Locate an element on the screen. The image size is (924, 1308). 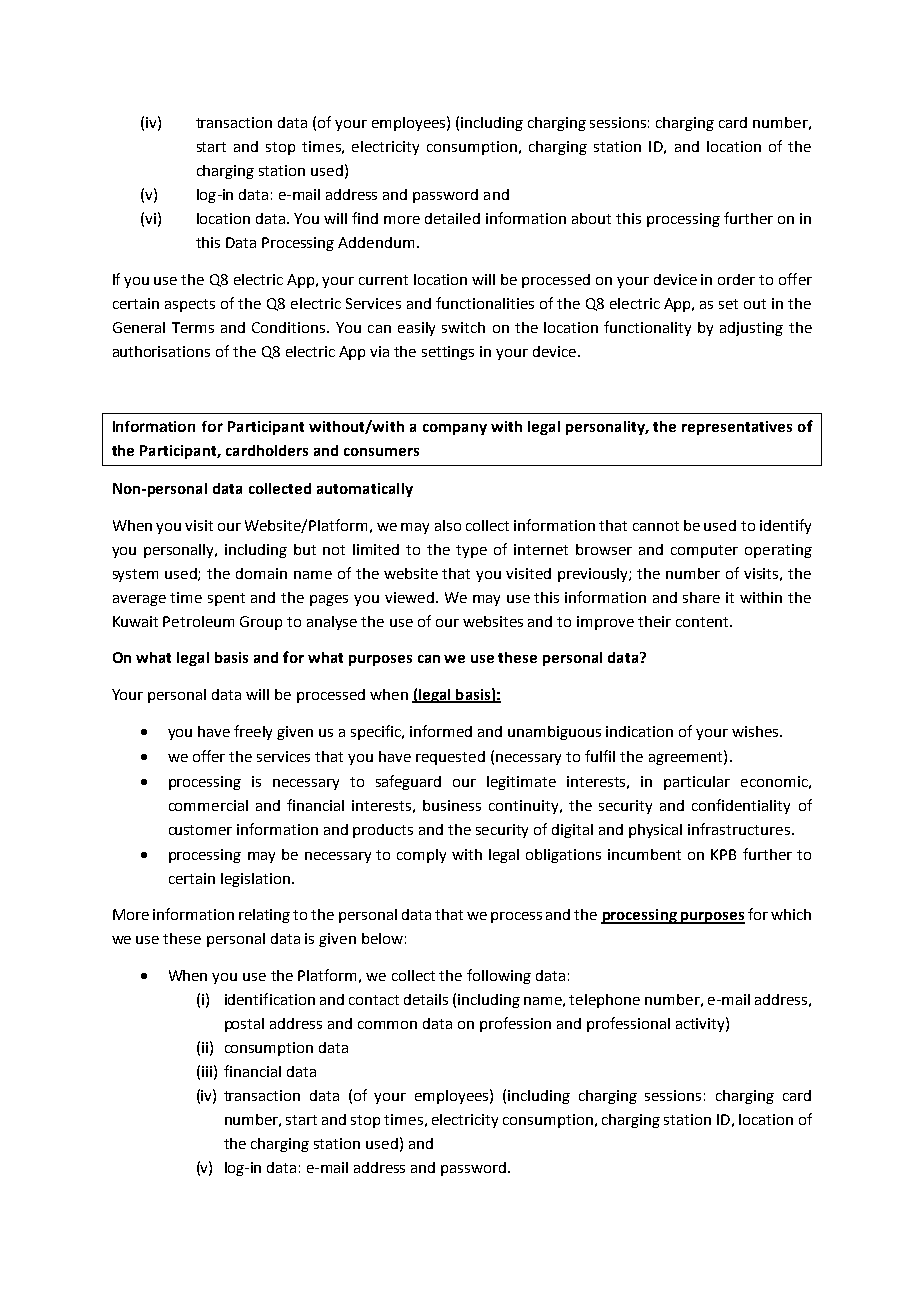
business is located at coordinates (452, 805).
